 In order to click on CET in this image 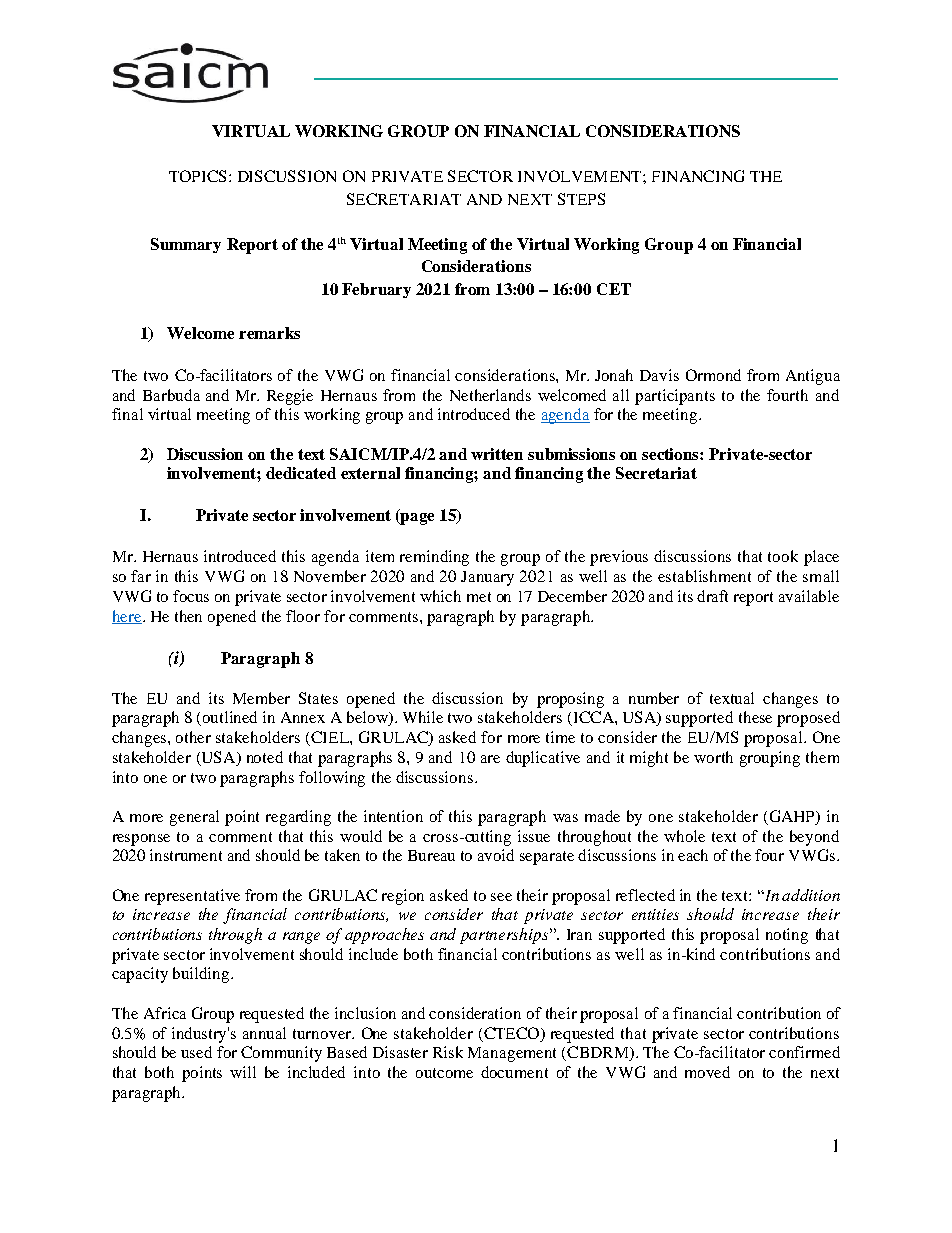, I will do `click(614, 289)`.
